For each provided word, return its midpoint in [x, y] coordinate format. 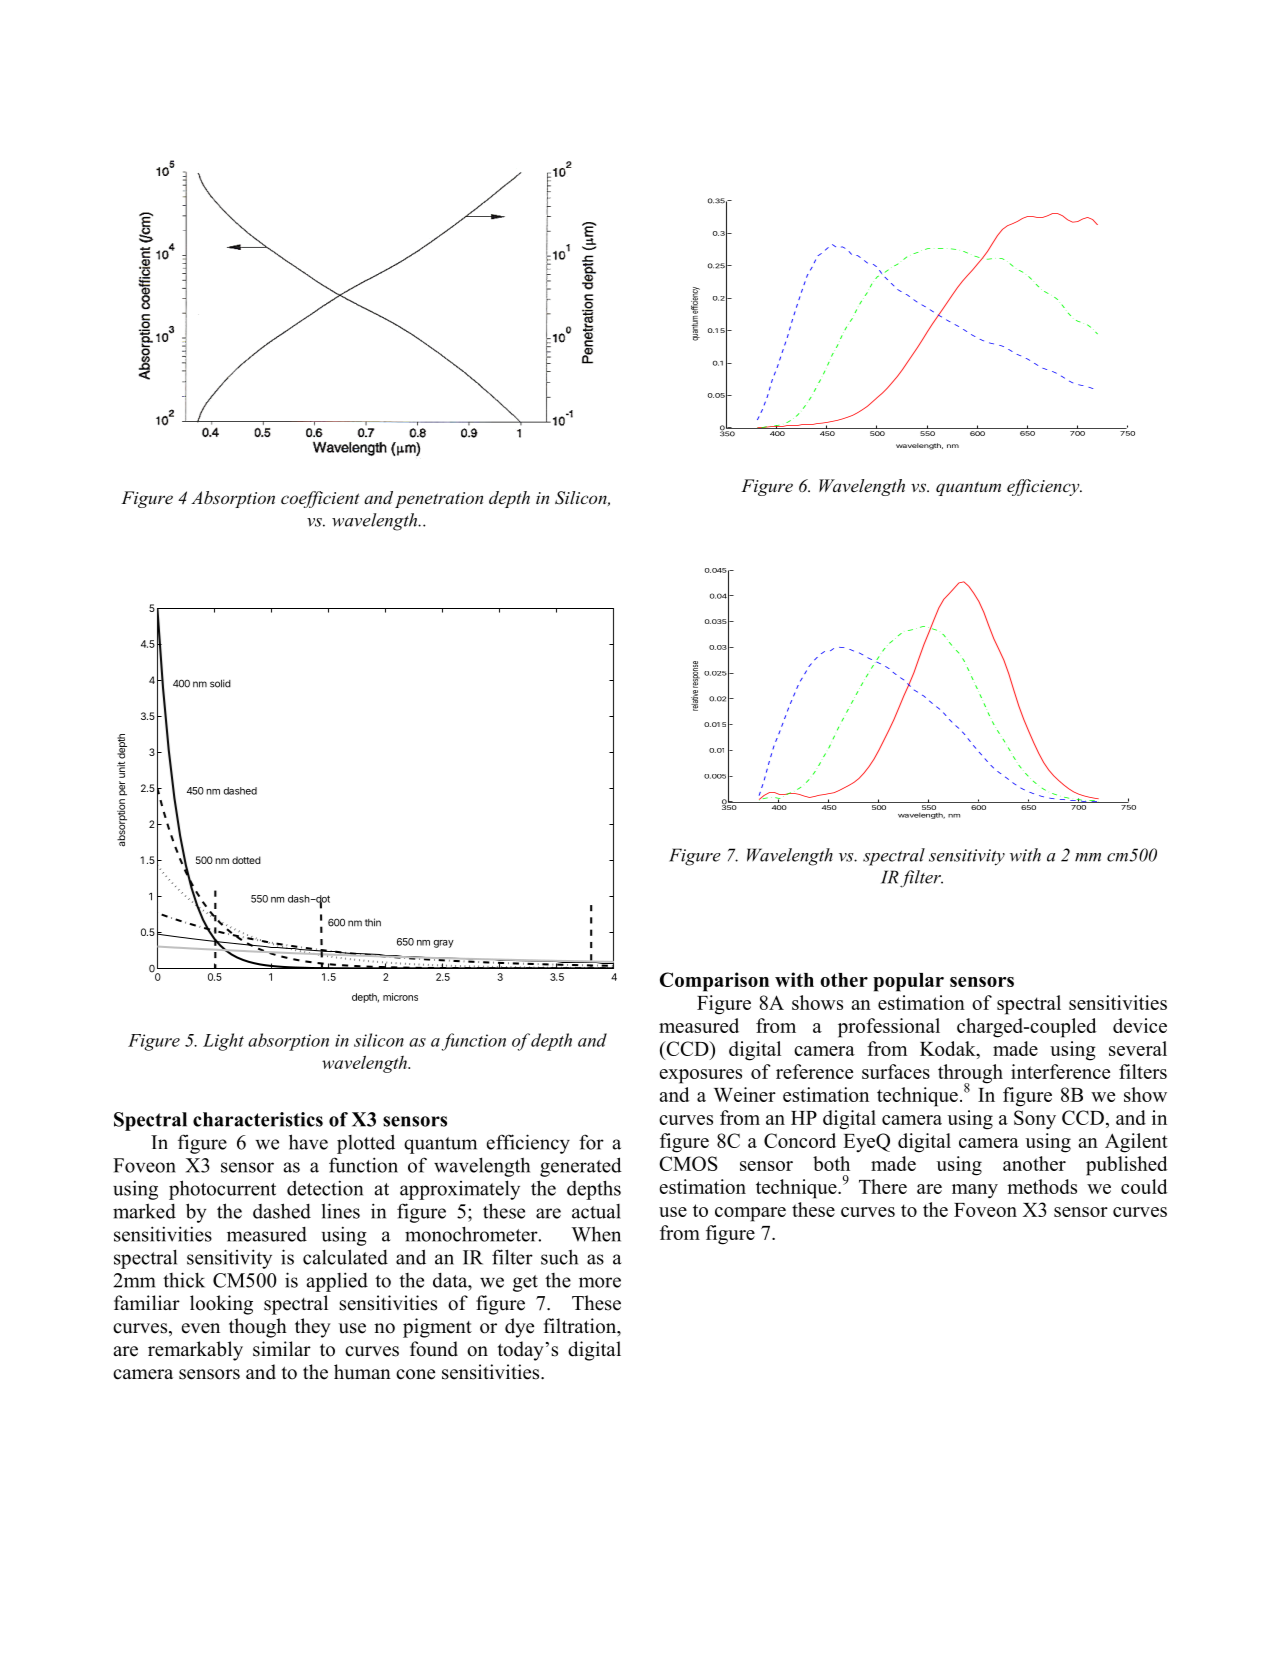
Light [223, 1042]
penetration [439, 500]
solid [220, 683]
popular [908, 982]
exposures [700, 1076]
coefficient [320, 499]
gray [443, 944]
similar [282, 1349]
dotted [246, 860]
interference [1060, 1071]
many [975, 1191]
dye [519, 1328]
